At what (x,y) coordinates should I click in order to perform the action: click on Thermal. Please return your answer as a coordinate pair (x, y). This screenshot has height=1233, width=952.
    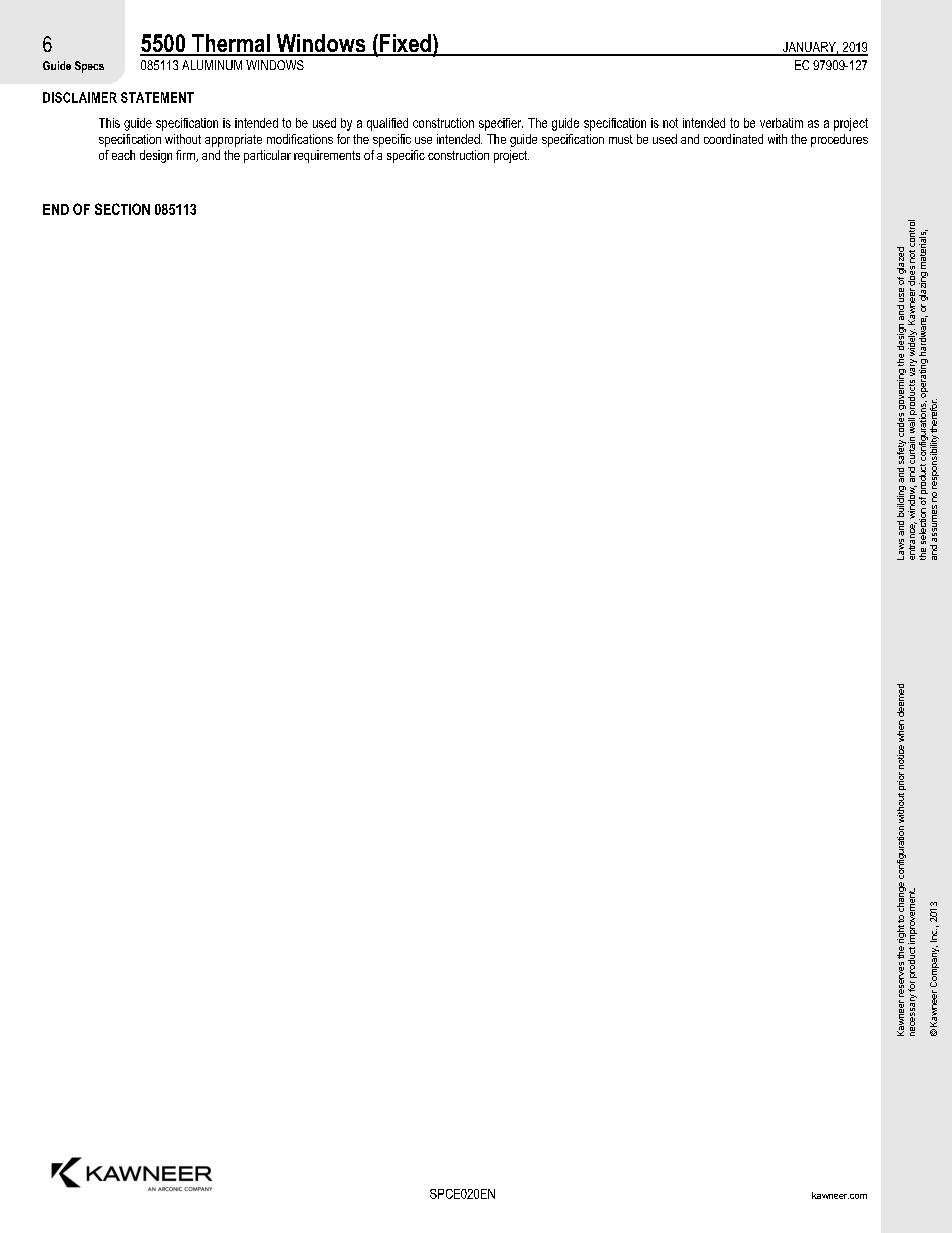
    Looking at the image, I should click on (231, 44).
